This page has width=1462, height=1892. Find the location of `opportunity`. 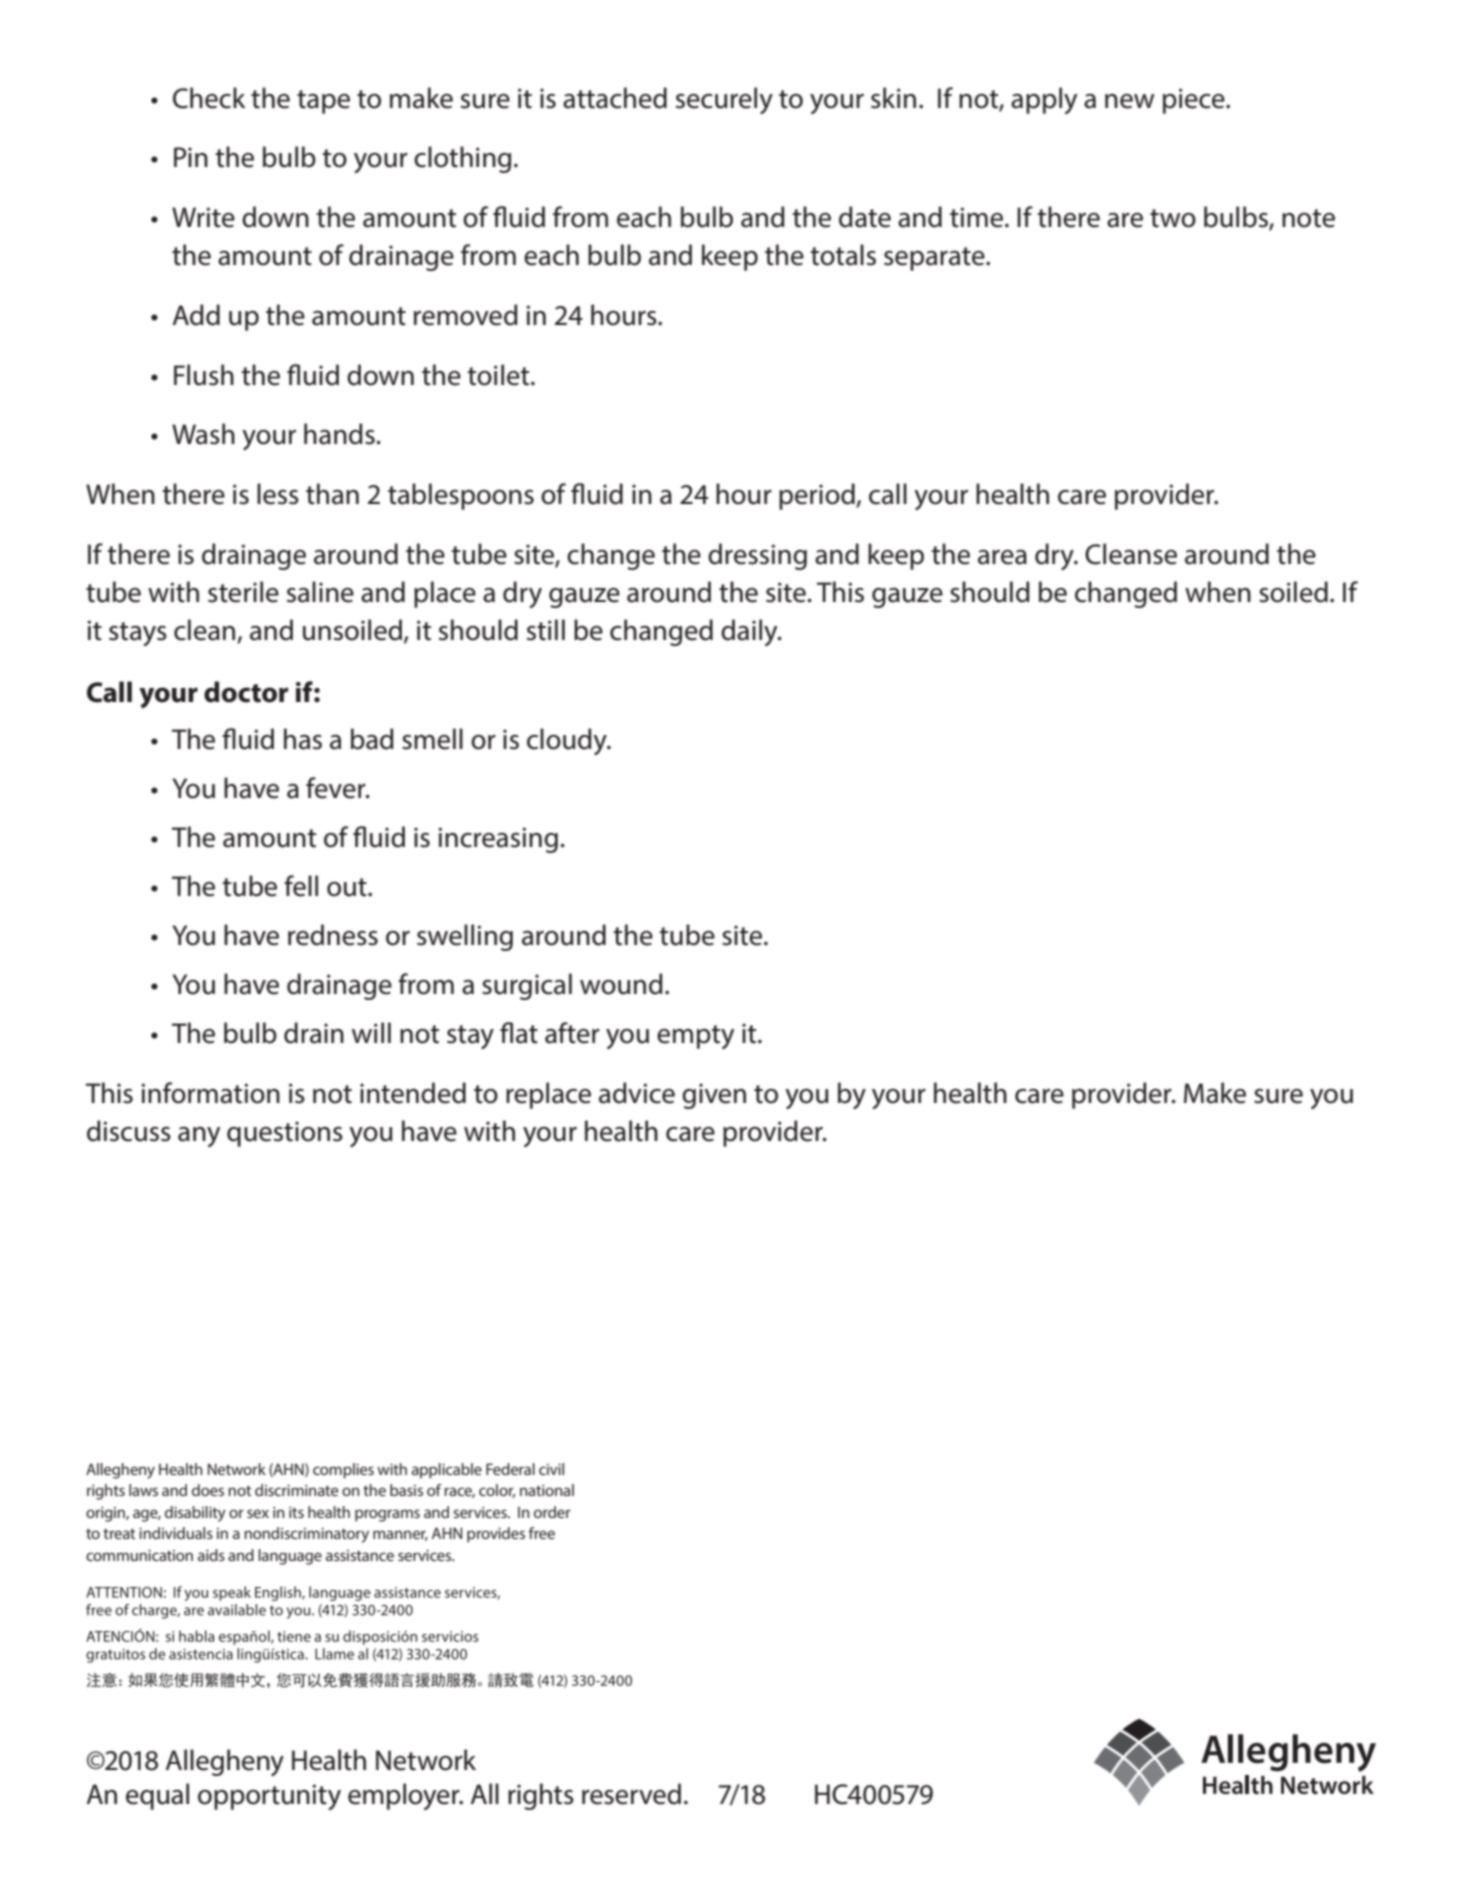

opportunity is located at coordinates (269, 1797).
